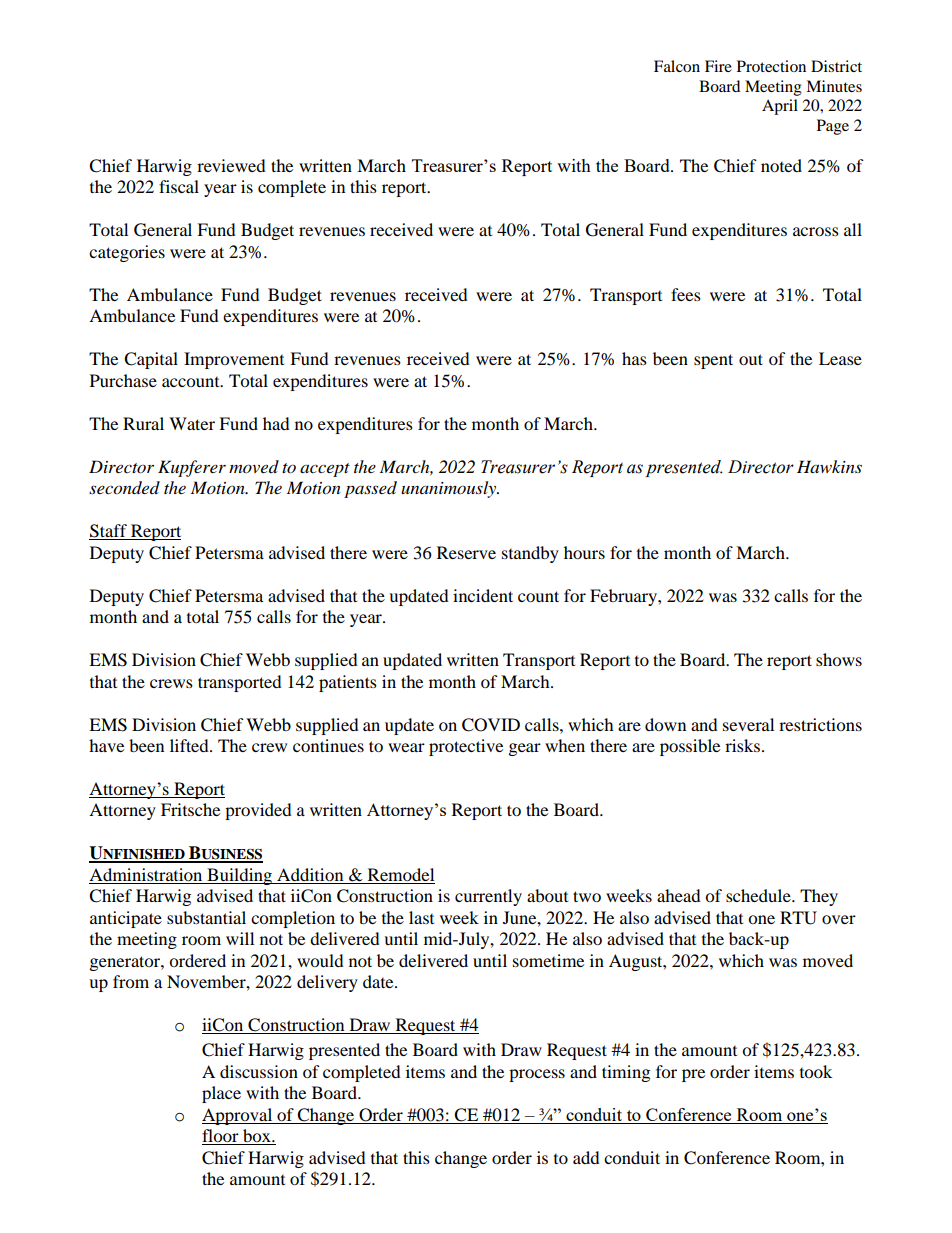 This image has height=1233, width=952. What do you see at coordinates (221, 1094) in the image?
I see `place` at bounding box center [221, 1094].
